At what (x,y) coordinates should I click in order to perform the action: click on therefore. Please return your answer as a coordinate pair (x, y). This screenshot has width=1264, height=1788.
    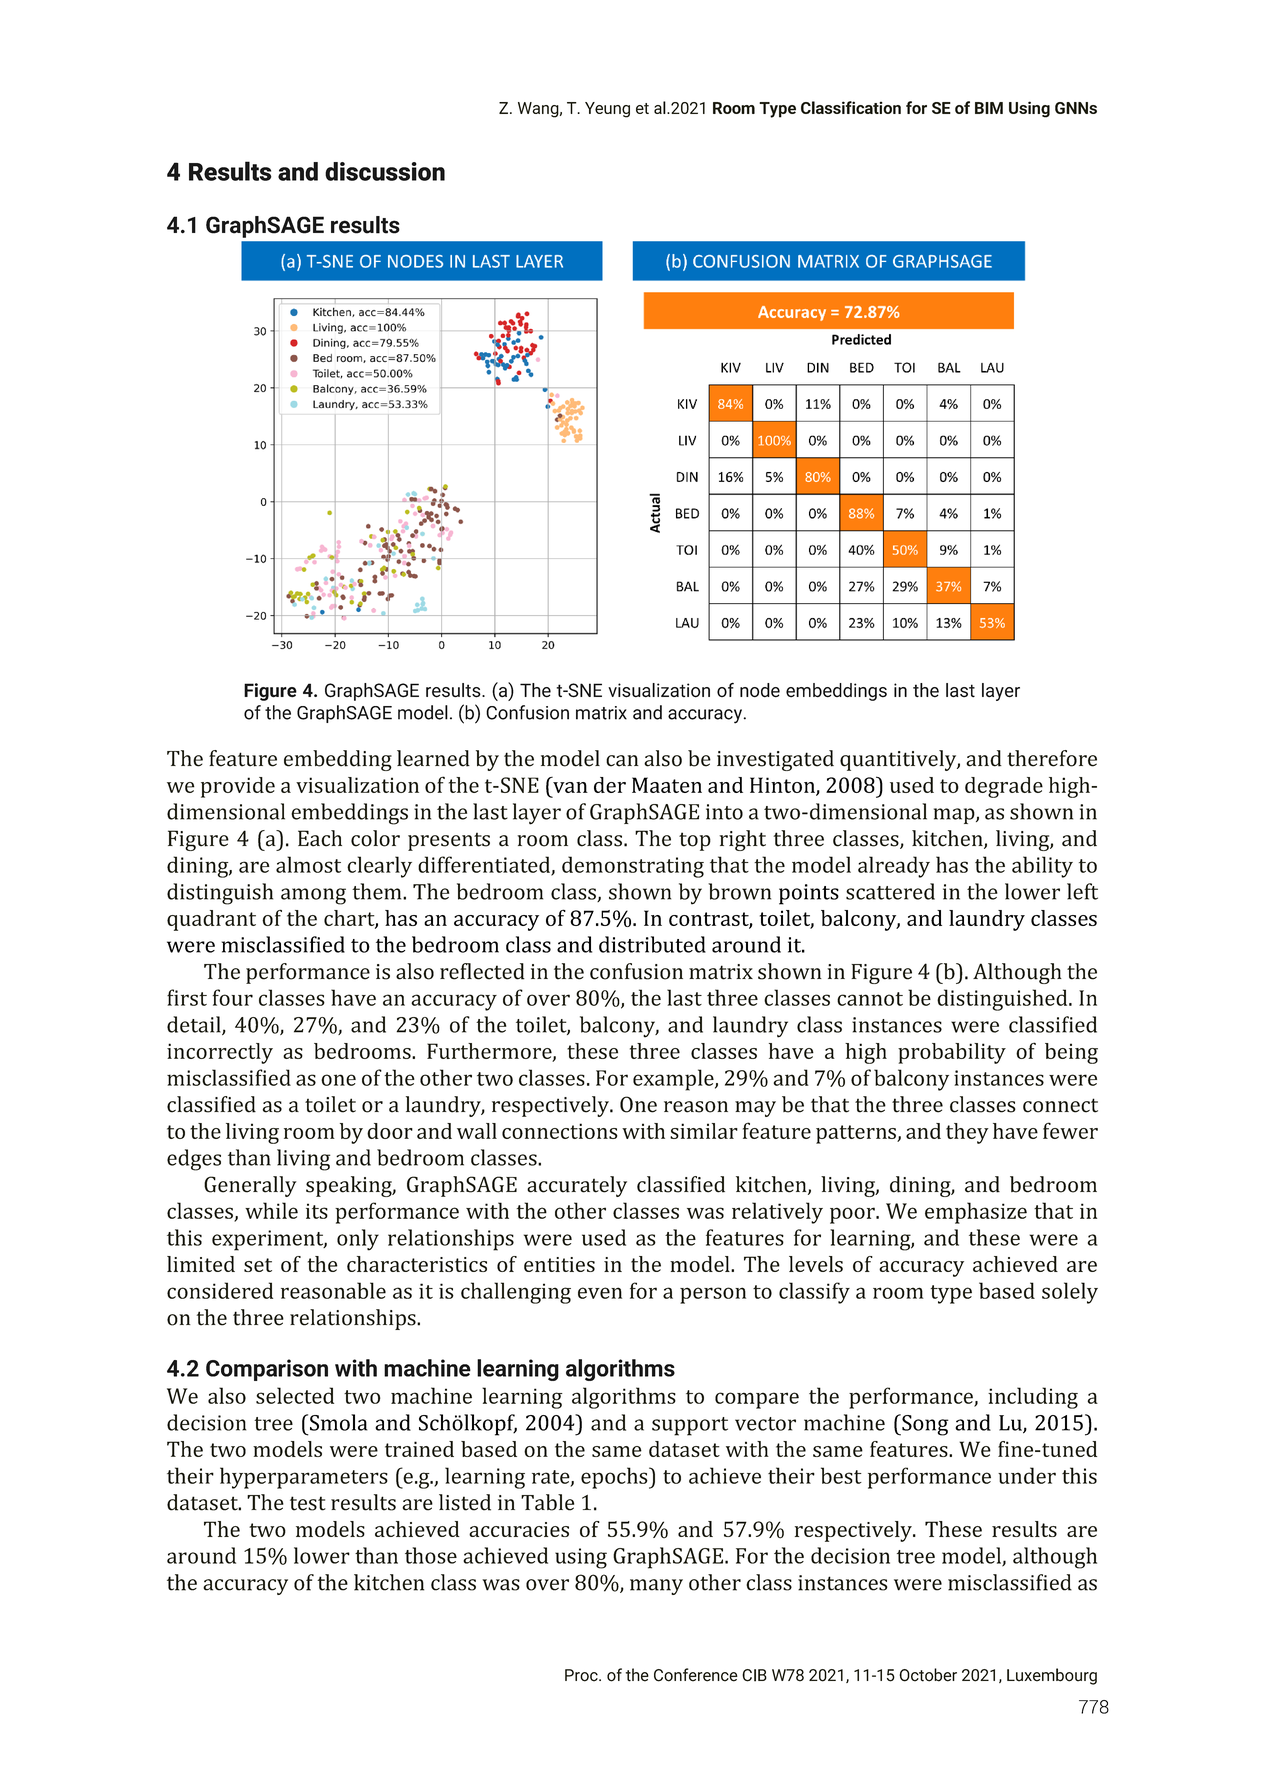
    Looking at the image, I should click on (1052, 758).
